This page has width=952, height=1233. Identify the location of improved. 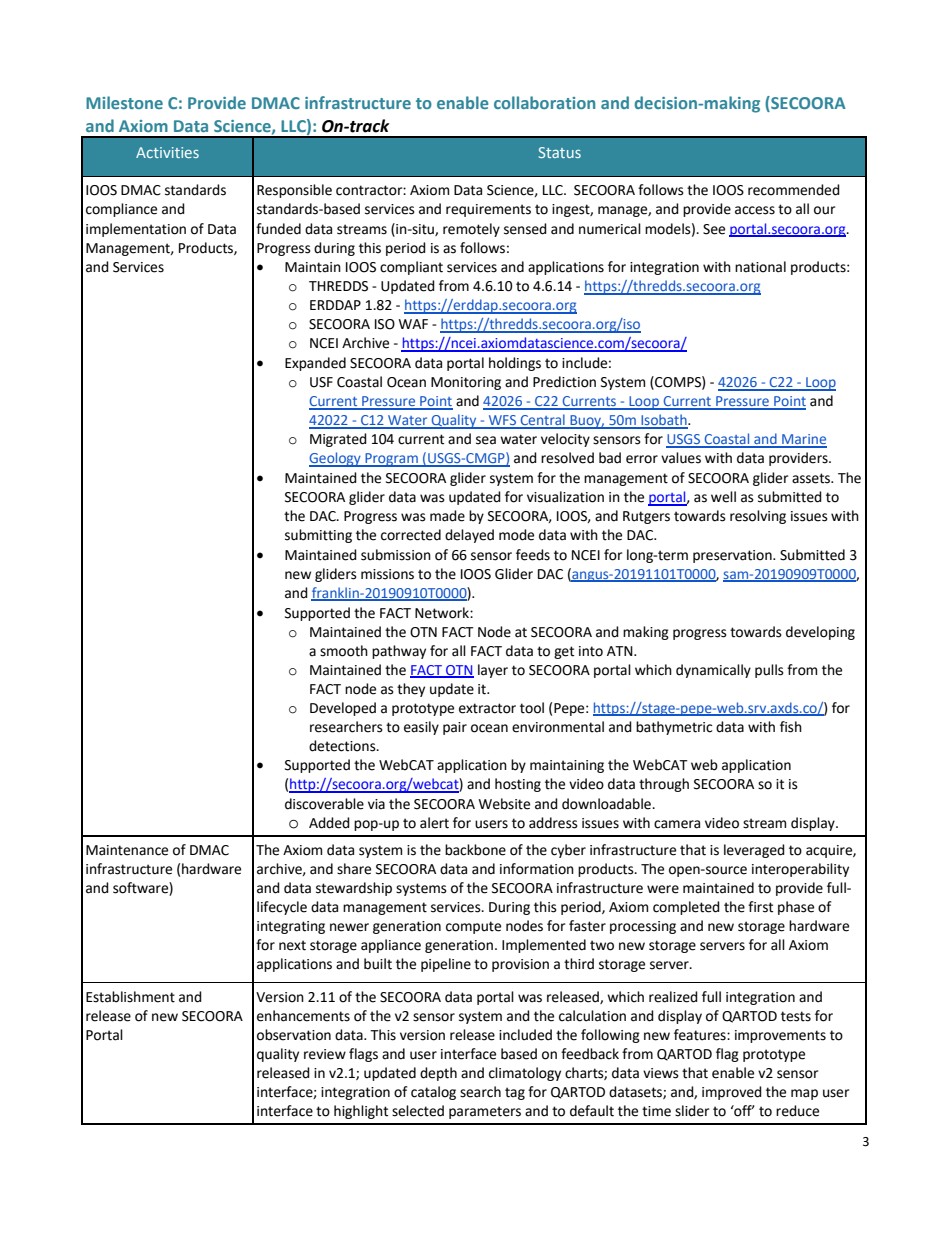
(732, 1093).
